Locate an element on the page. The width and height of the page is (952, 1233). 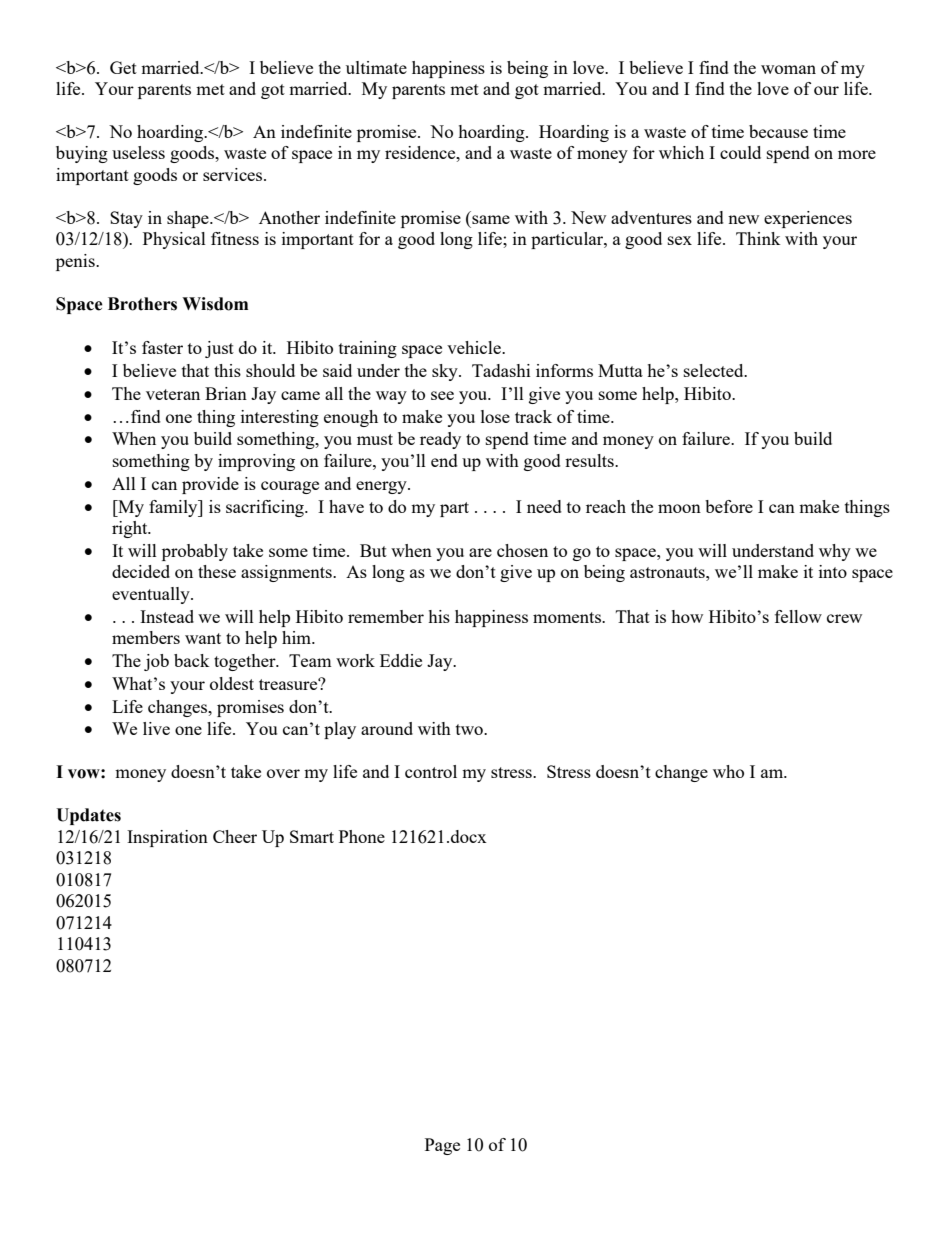
control is located at coordinates (431, 771).
